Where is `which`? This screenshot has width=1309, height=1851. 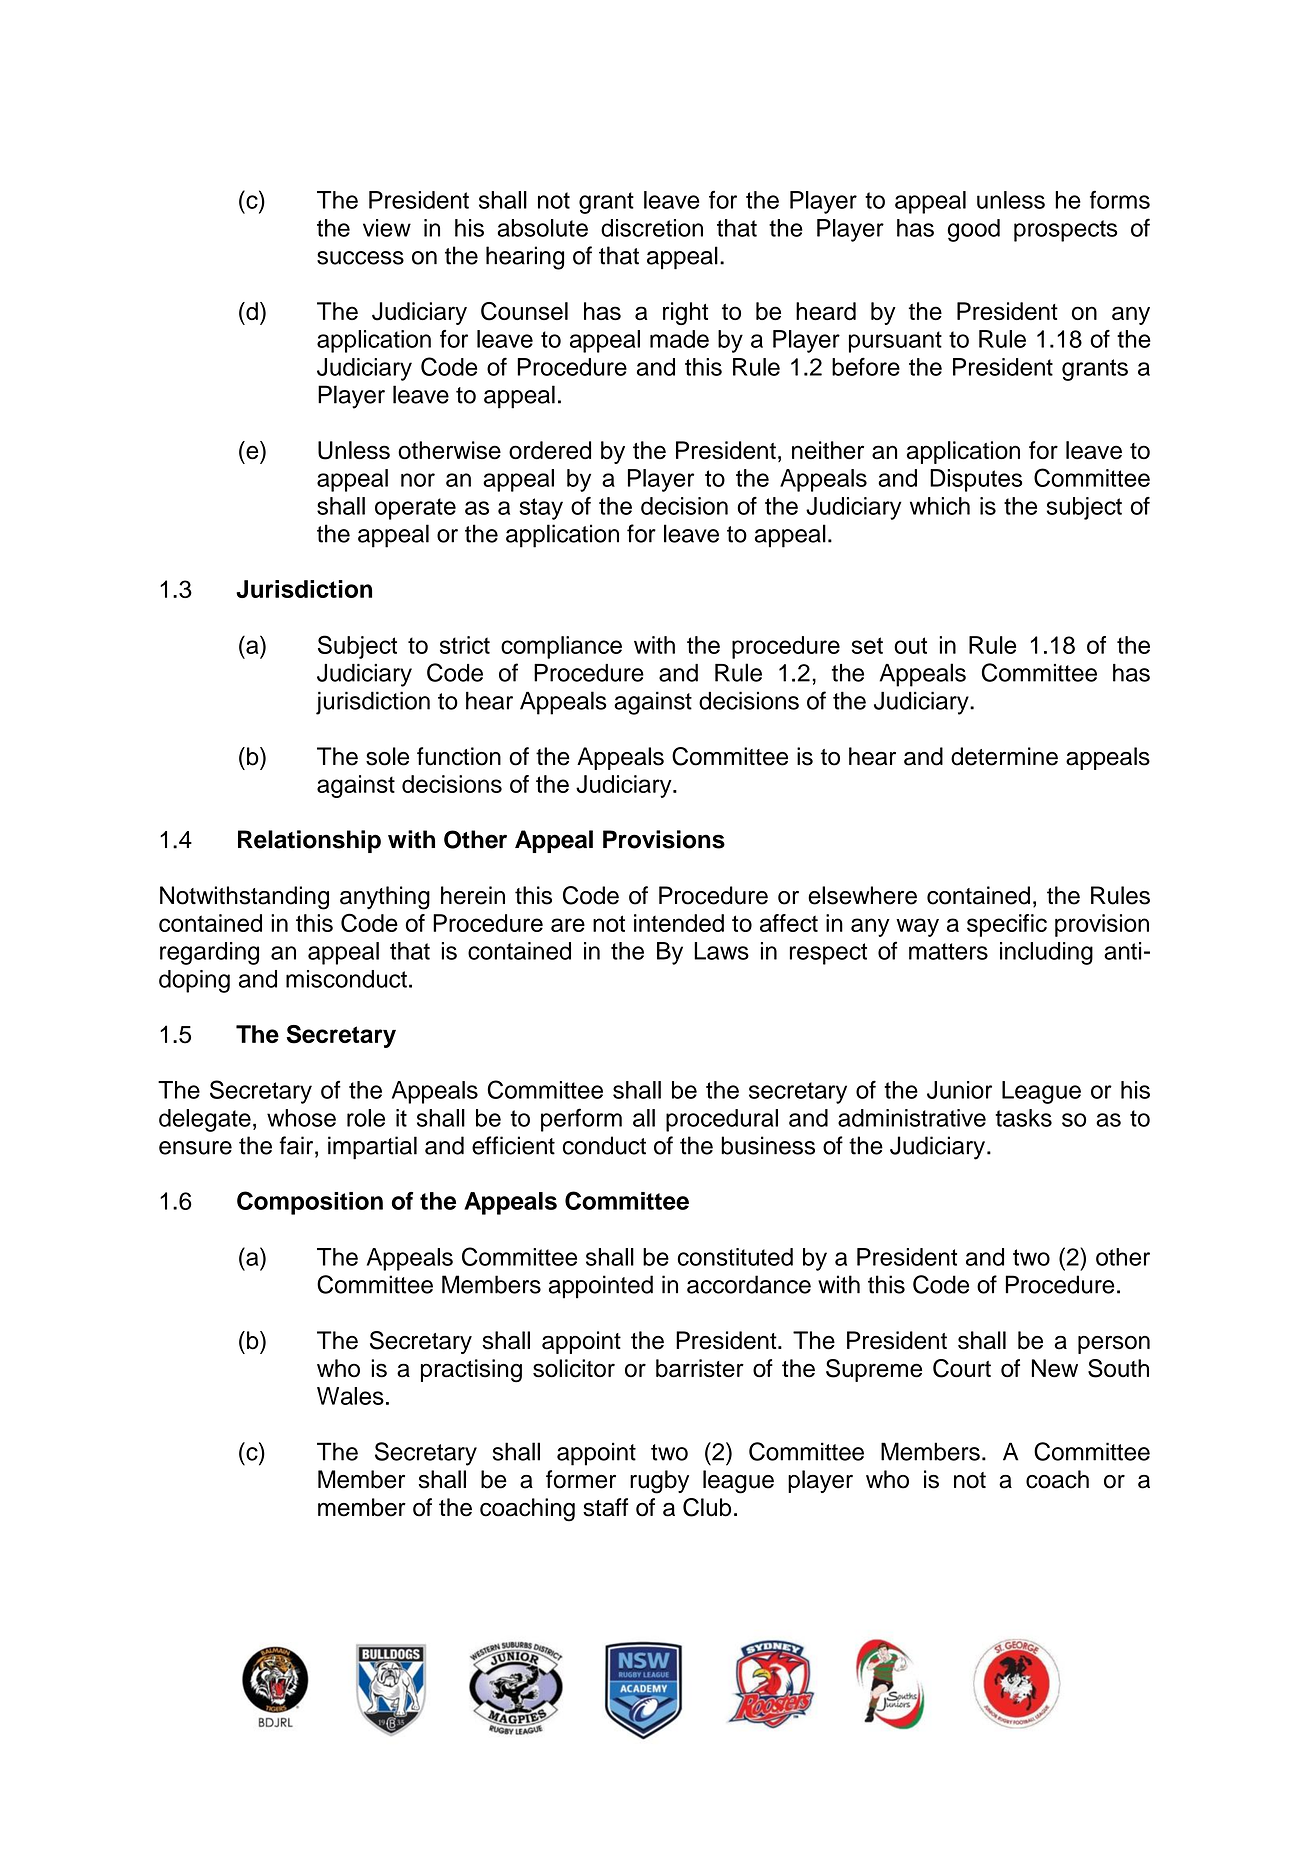
which is located at coordinates (940, 506).
